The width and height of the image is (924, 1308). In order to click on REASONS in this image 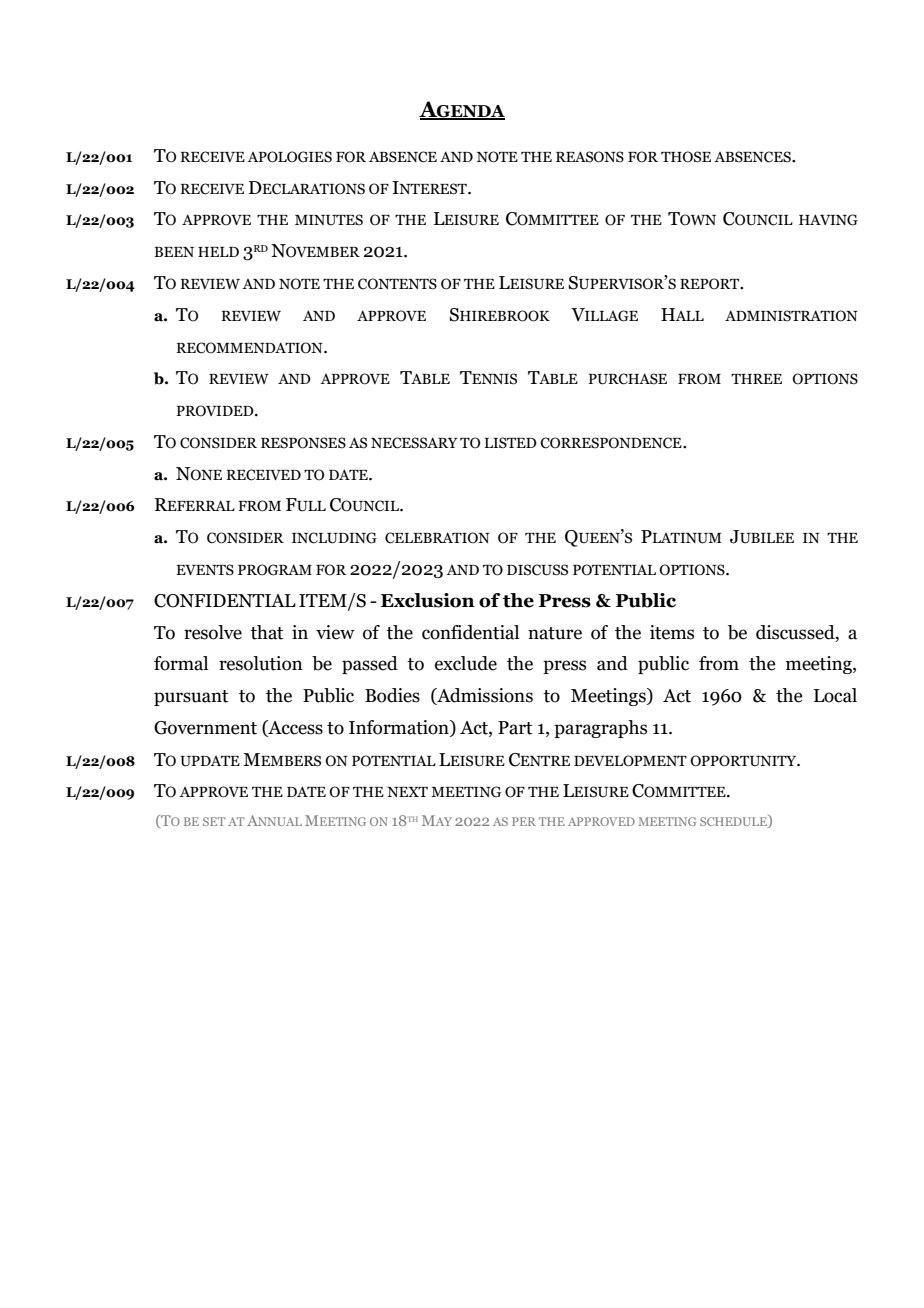, I will do `click(590, 157)`.
